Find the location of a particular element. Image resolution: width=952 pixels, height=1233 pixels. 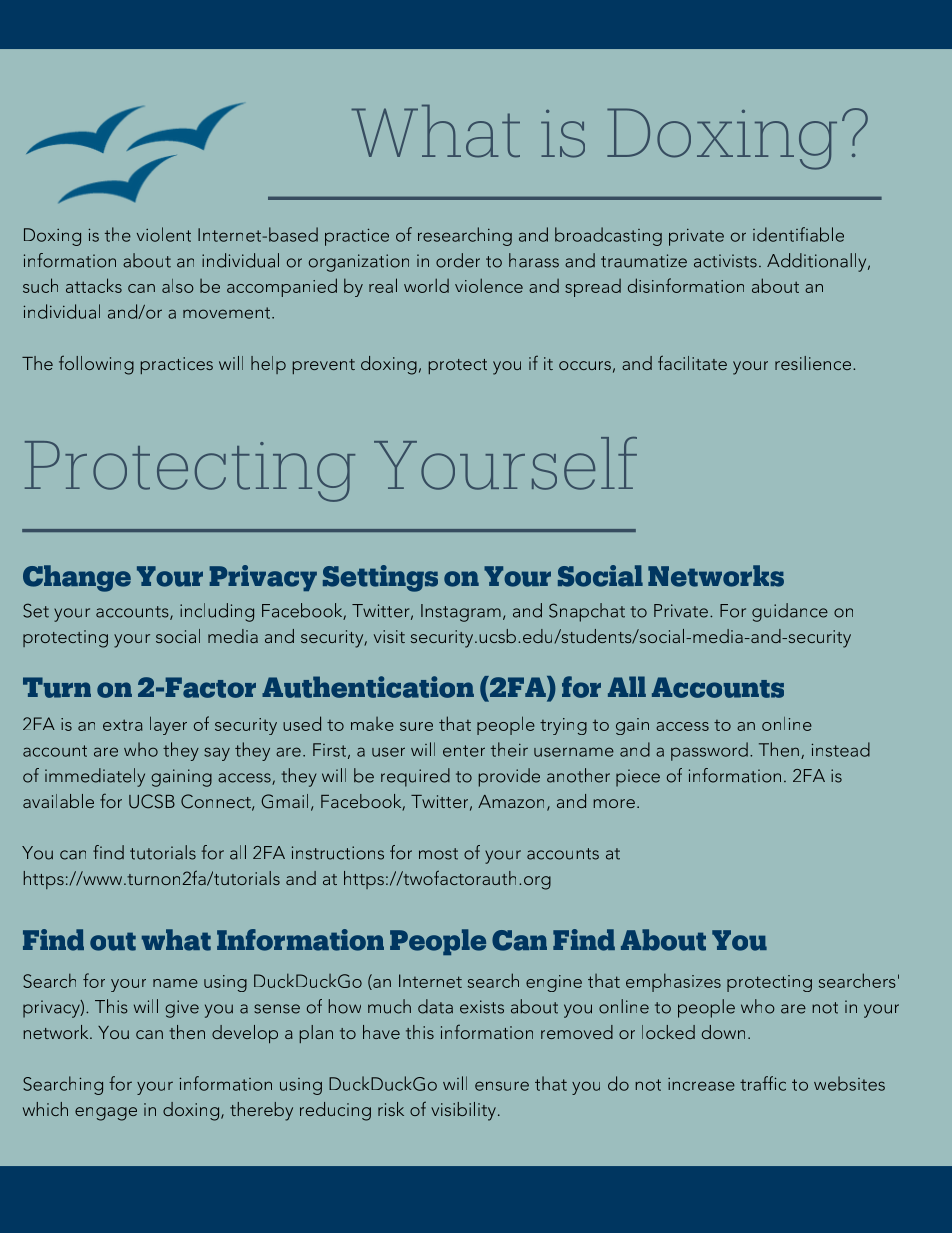

available is located at coordinates (58, 801).
